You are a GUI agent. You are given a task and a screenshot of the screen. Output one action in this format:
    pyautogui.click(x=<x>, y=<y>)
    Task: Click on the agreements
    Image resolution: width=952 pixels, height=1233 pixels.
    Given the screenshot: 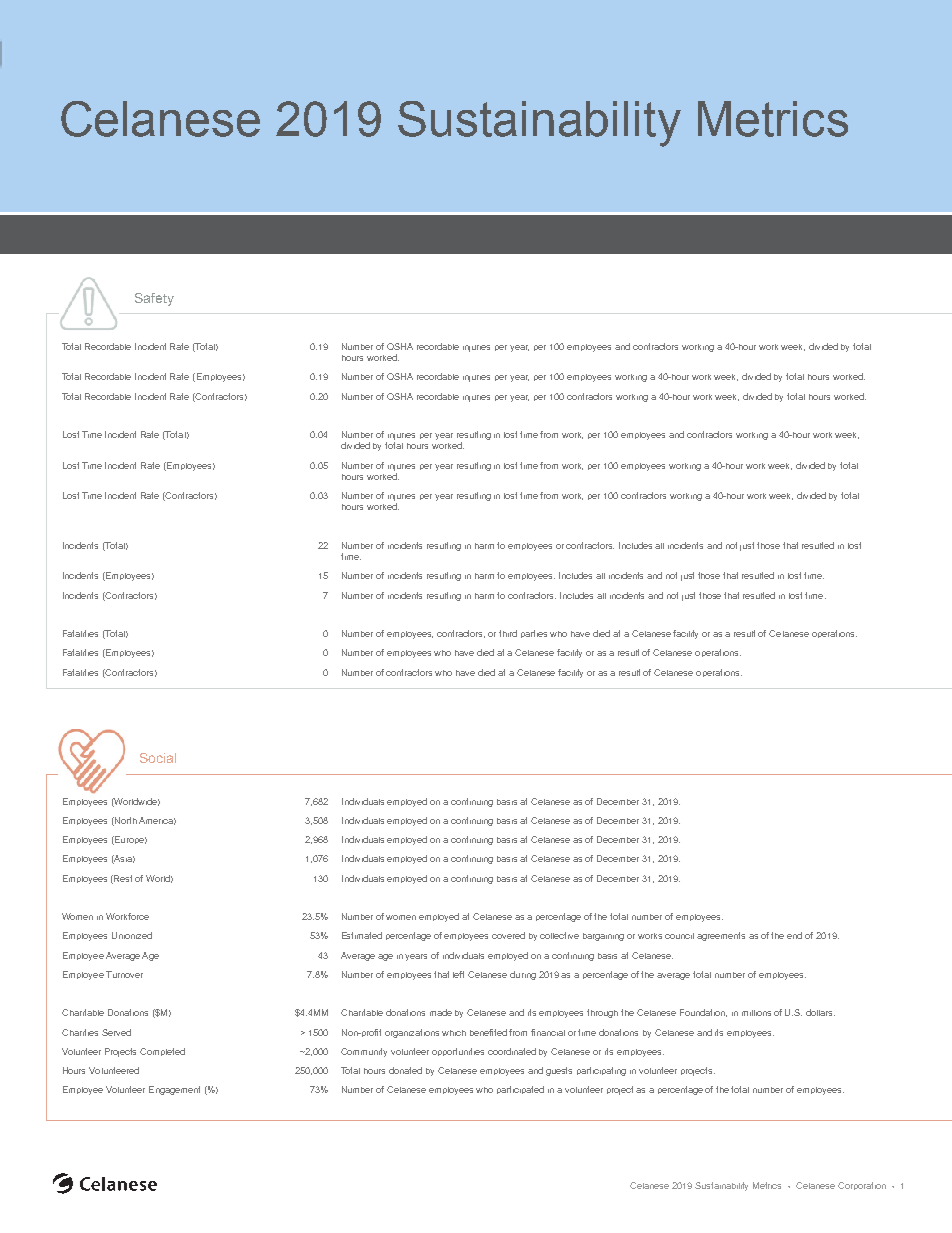 What is the action you would take?
    pyautogui.click(x=721, y=936)
